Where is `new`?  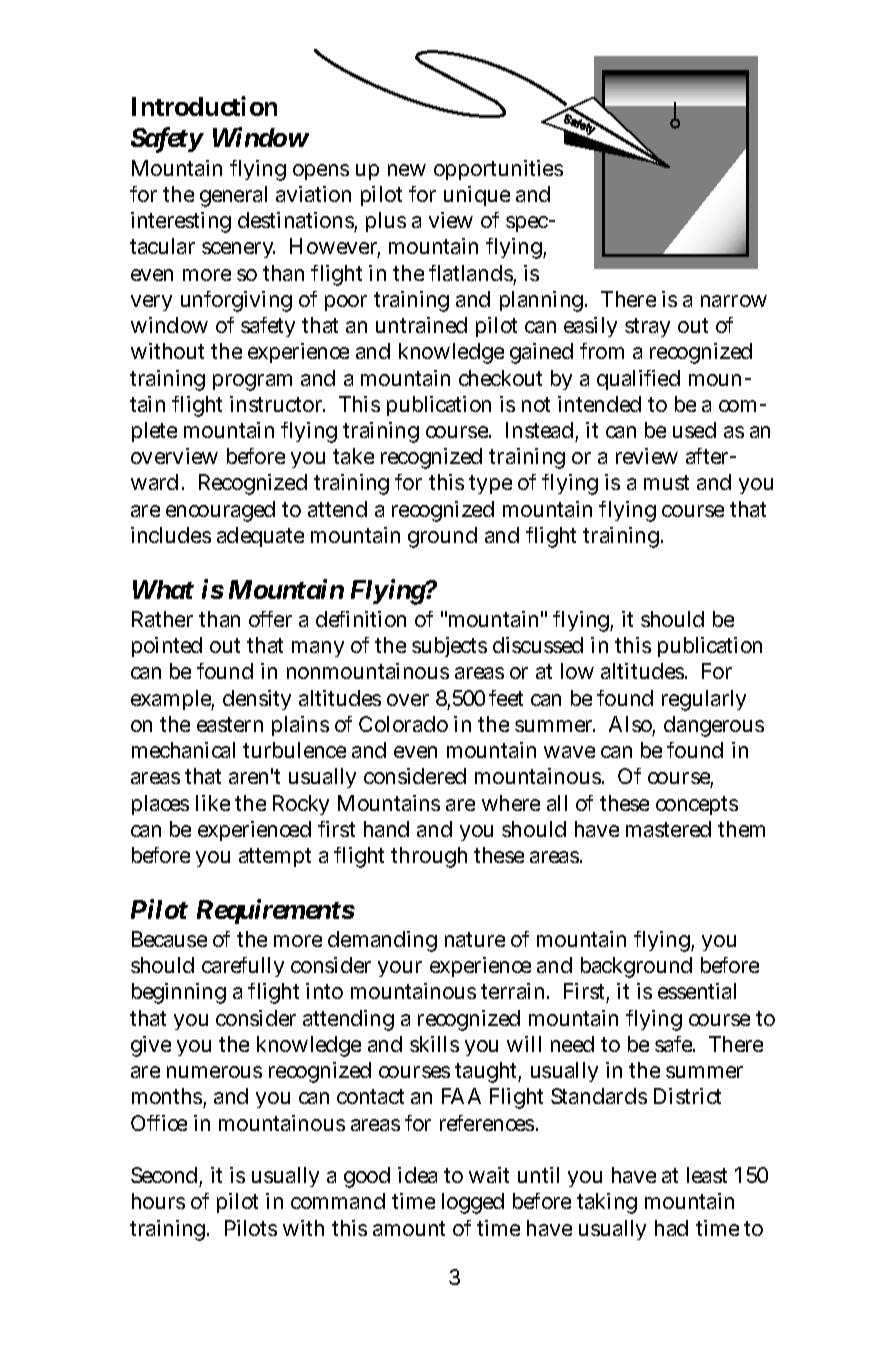 new is located at coordinates (407, 170).
